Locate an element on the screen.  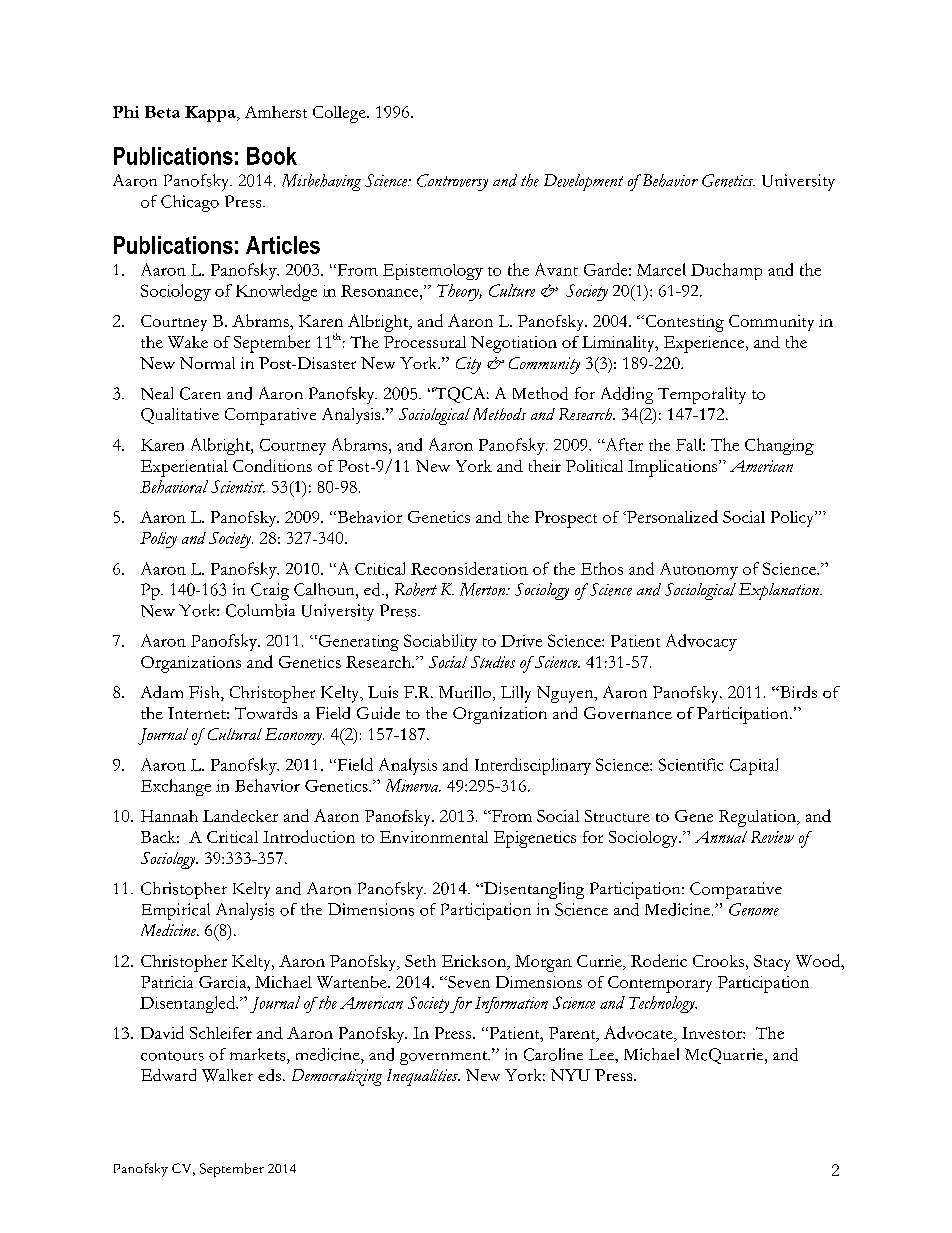
contours is located at coordinates (172, 1056).
